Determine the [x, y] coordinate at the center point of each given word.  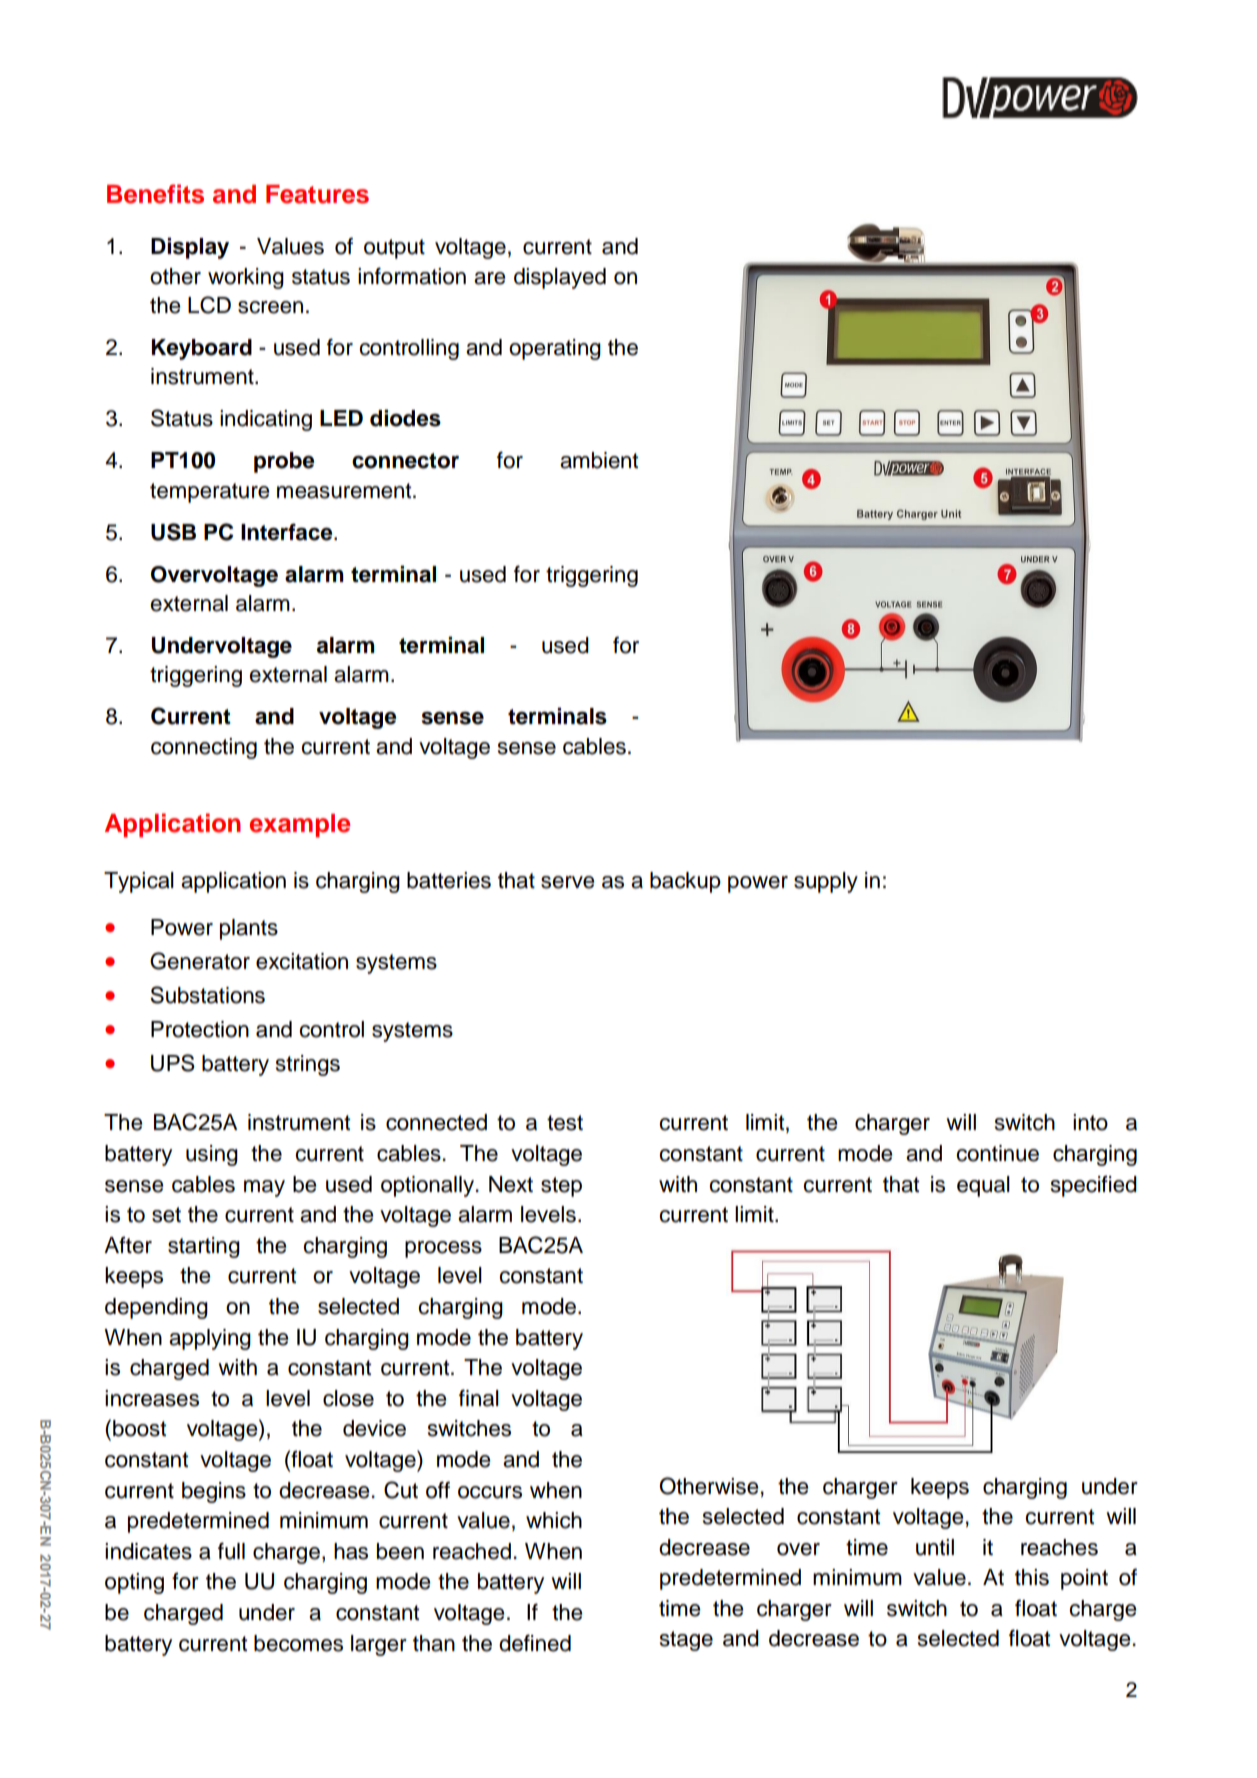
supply [826, 882]
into [1090, 1122]
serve [567, 882]
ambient [599, 460]
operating [555, 349]
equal [983, 1186]
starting [204, 1247]
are [489, 278]
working [246, 278]
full [231, 1551]
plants [249, 929]
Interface [288, 532]
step [561, 1187]
